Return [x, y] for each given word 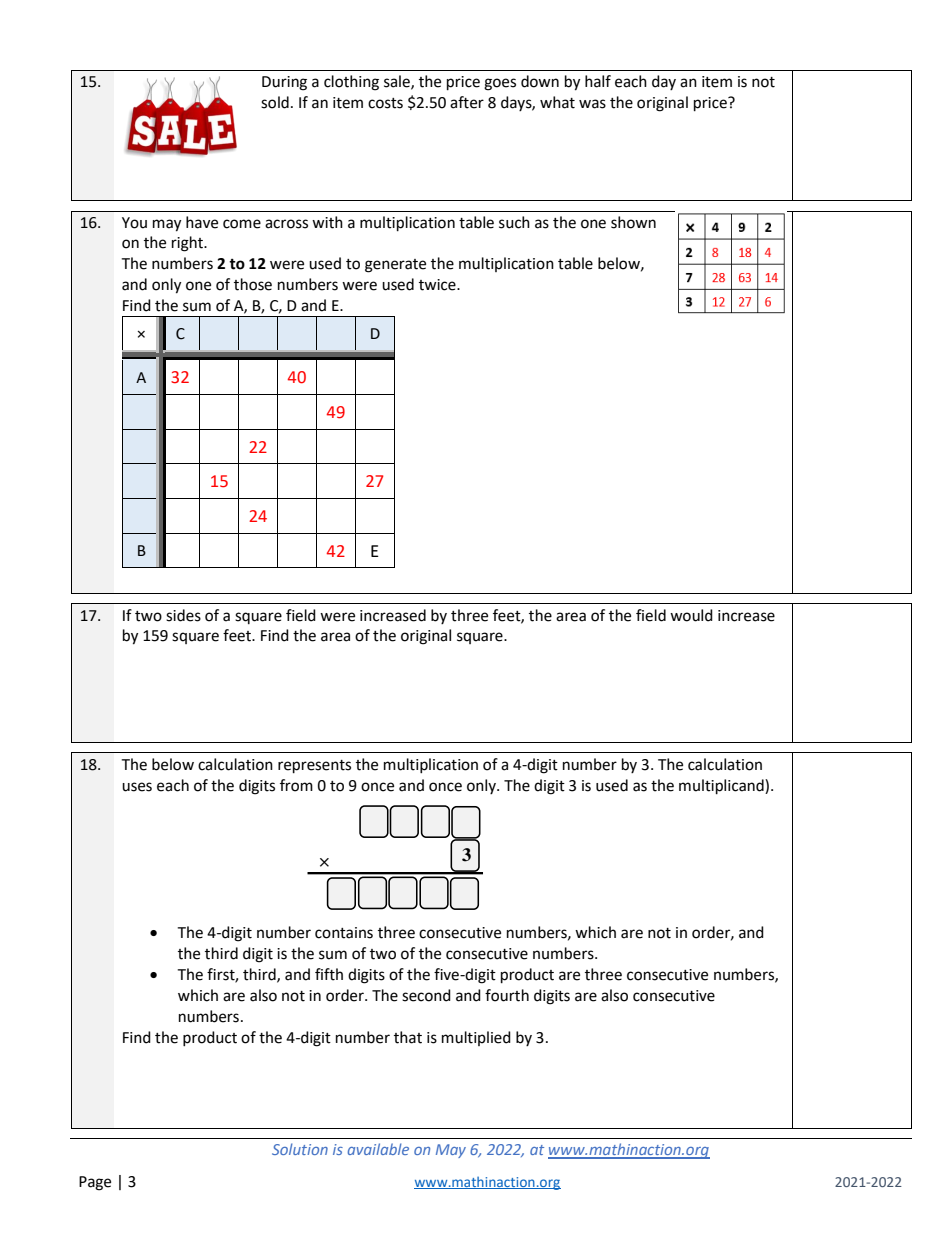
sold [275, 102]
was [592, 104]
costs [385, 103]
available [378, 1149]
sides [183, 615]
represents [314, 767]
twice [438, 285]
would [691, 615]
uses [137, 787]
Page [95, 1183]
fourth [507, 995]
